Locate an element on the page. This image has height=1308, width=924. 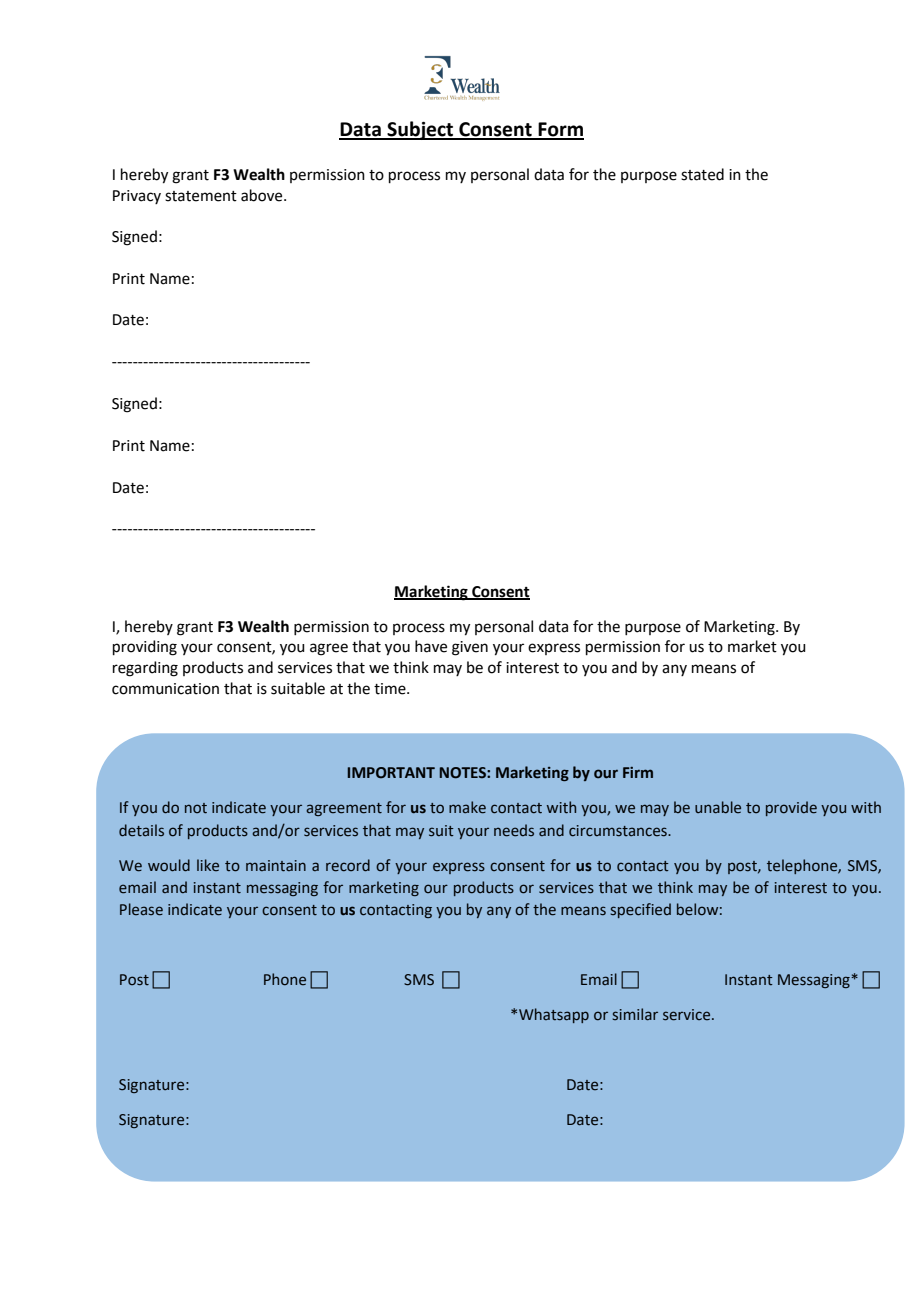
have is located at coordinates (431, 646).
